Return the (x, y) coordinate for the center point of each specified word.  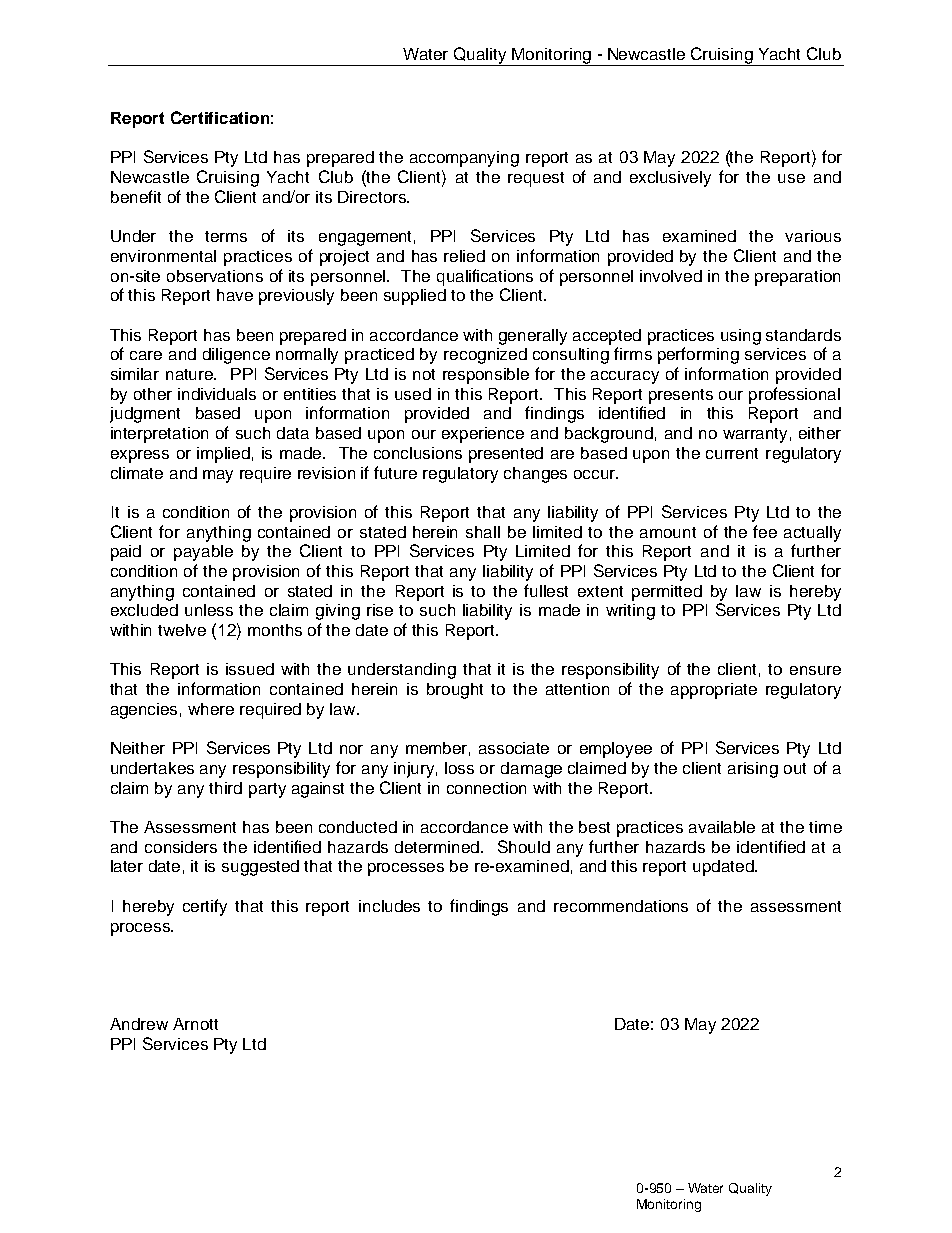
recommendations (621, 906)
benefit (136, 196)
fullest (546, 590)
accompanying (464, 159)
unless (209, 610)
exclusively (670, 179)
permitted (667, 593)
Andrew (139, 1024)
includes (389, 906)
